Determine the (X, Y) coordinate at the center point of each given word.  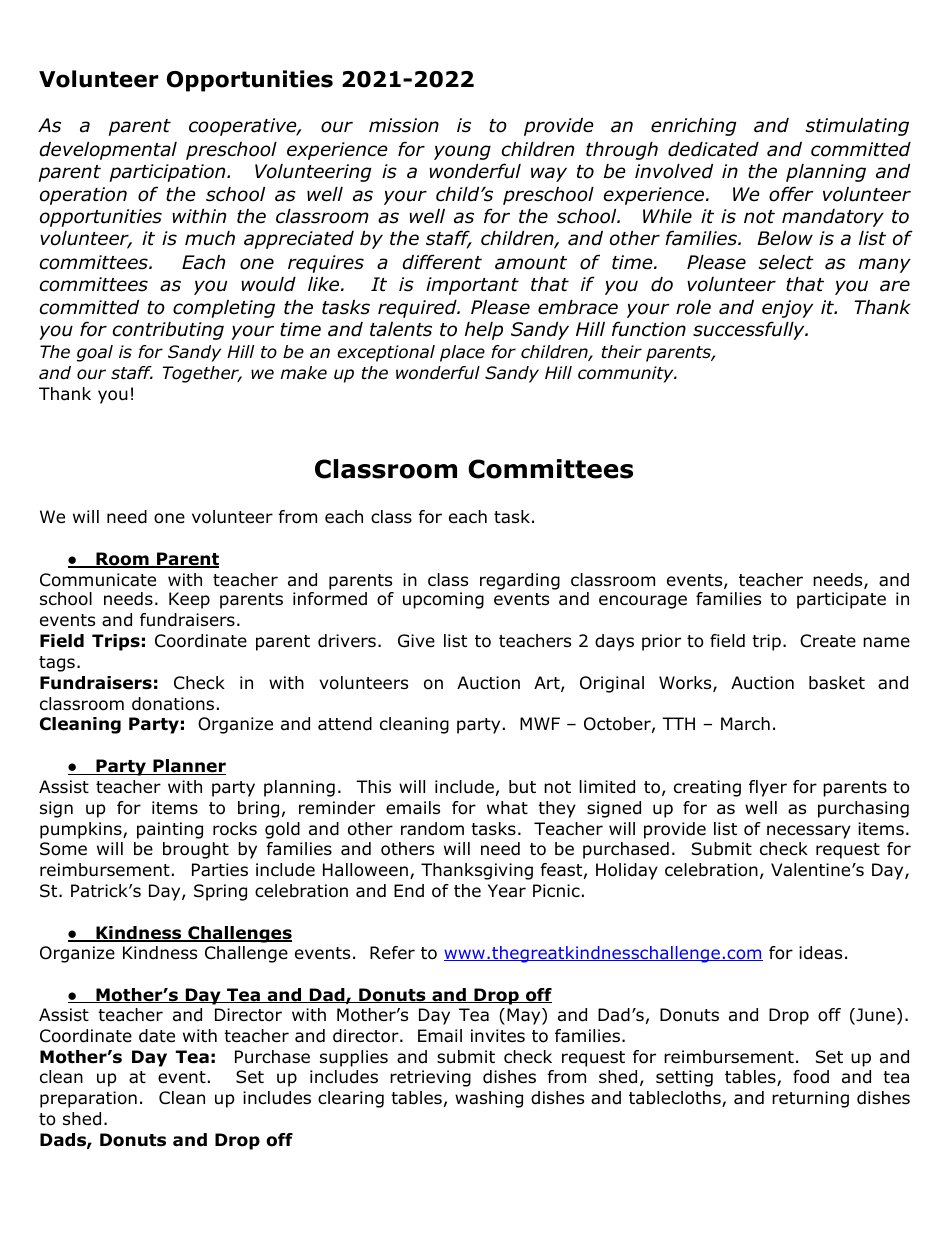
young (462, 152)
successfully (750, 330)
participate (841, 600)
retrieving (430, 1078)
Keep (189, 600)
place (462, 353)
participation (168, 173)
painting (170, 830)
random (432, 829)
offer (791, 194)
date (157, 1036)
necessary (809, 832)
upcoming (443, 600)
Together (202, 374)
